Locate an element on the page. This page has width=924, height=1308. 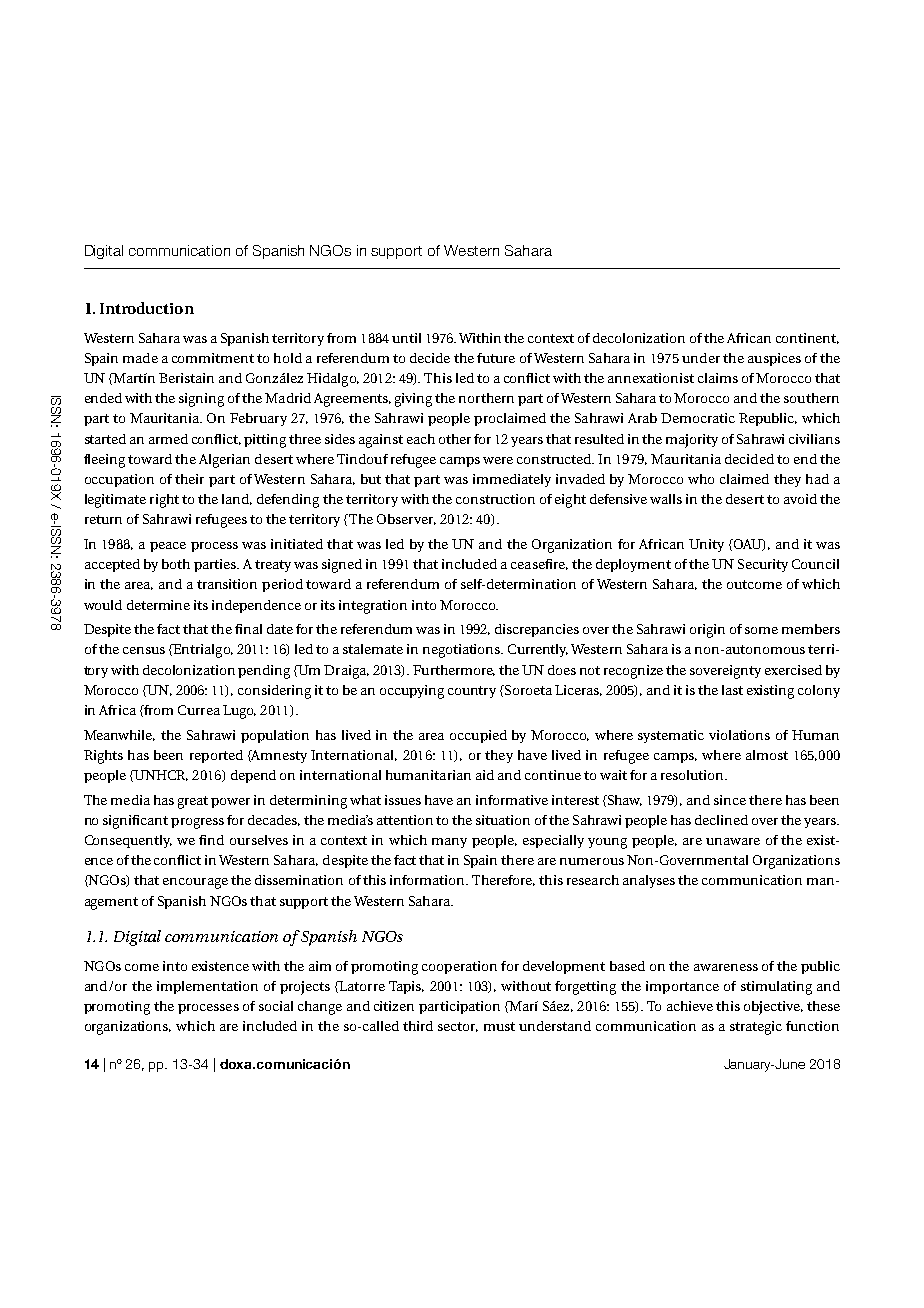
auspices is located at coordinates (774, 359).
